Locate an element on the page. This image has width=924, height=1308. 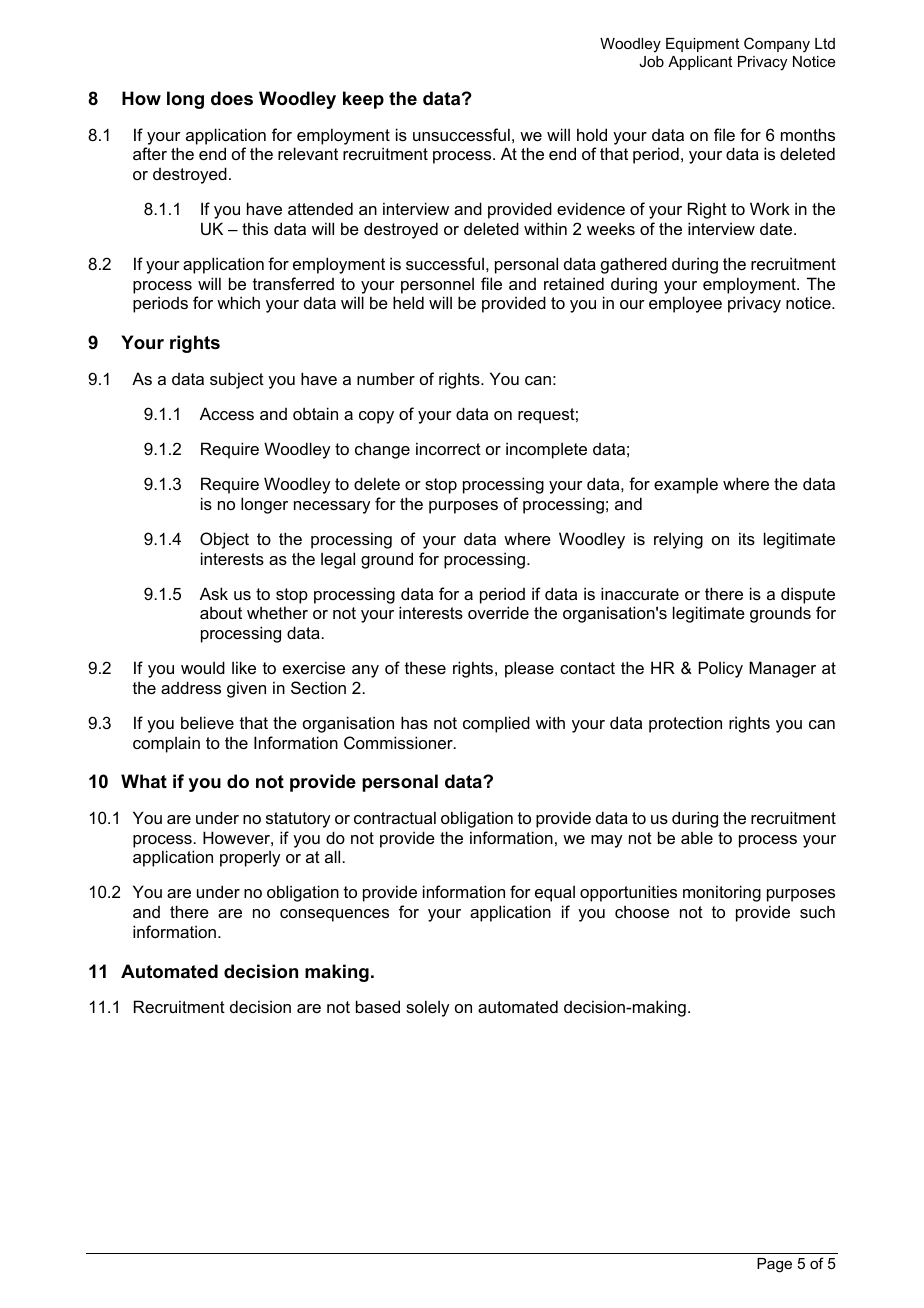
based is located at coordinates (378, 1006).
